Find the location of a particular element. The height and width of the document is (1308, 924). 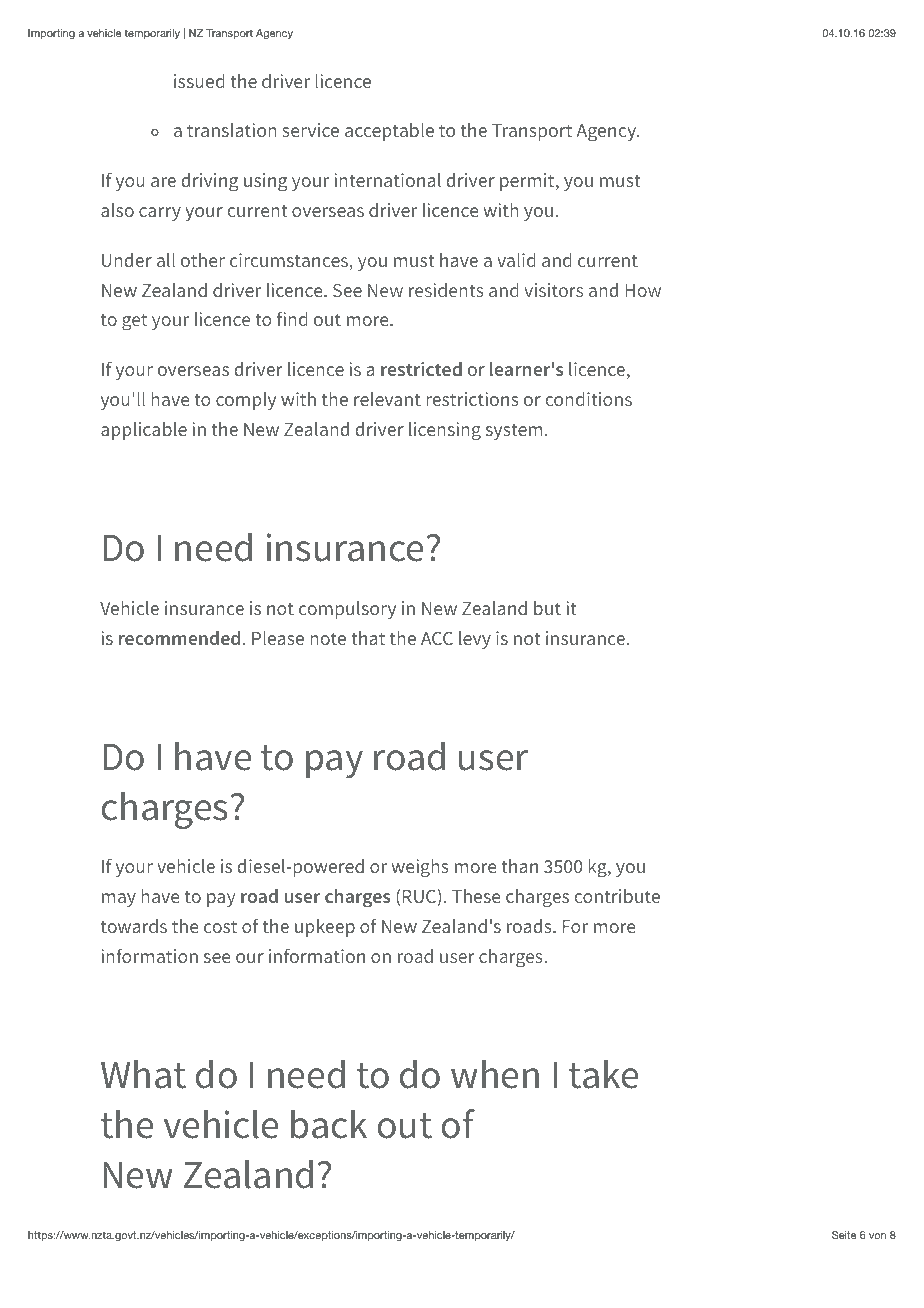

system is located at coordinates (514, 431).
